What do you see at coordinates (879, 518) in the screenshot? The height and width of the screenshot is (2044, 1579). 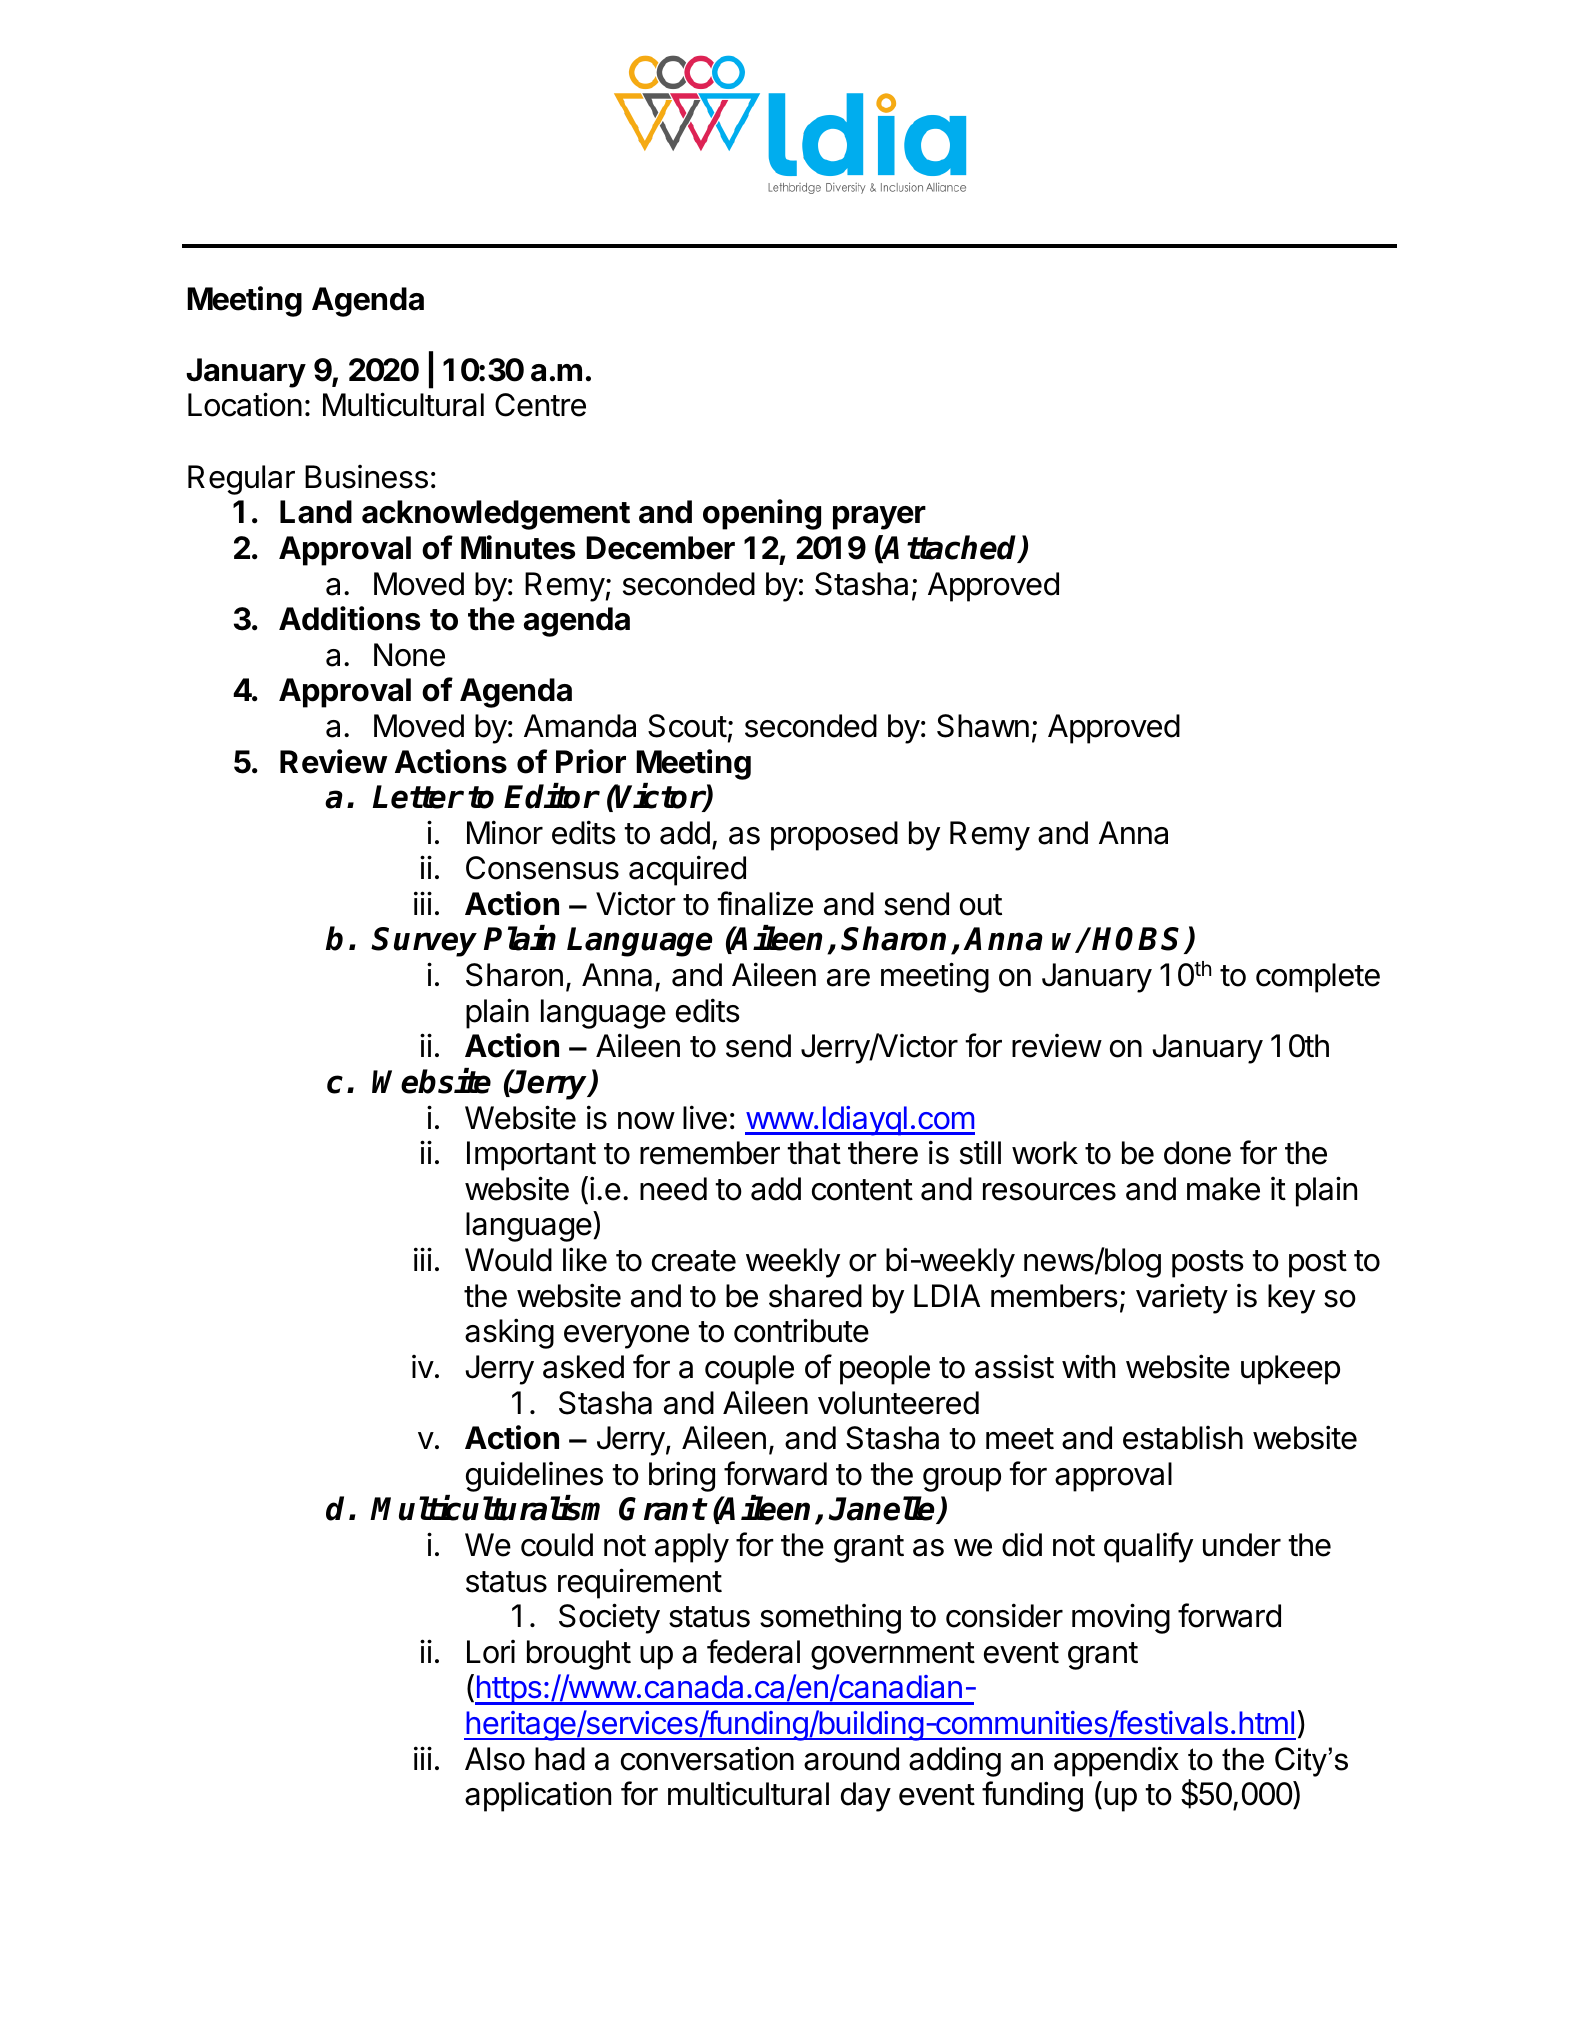 I see `prayer` at bounding box center [879, 518].
